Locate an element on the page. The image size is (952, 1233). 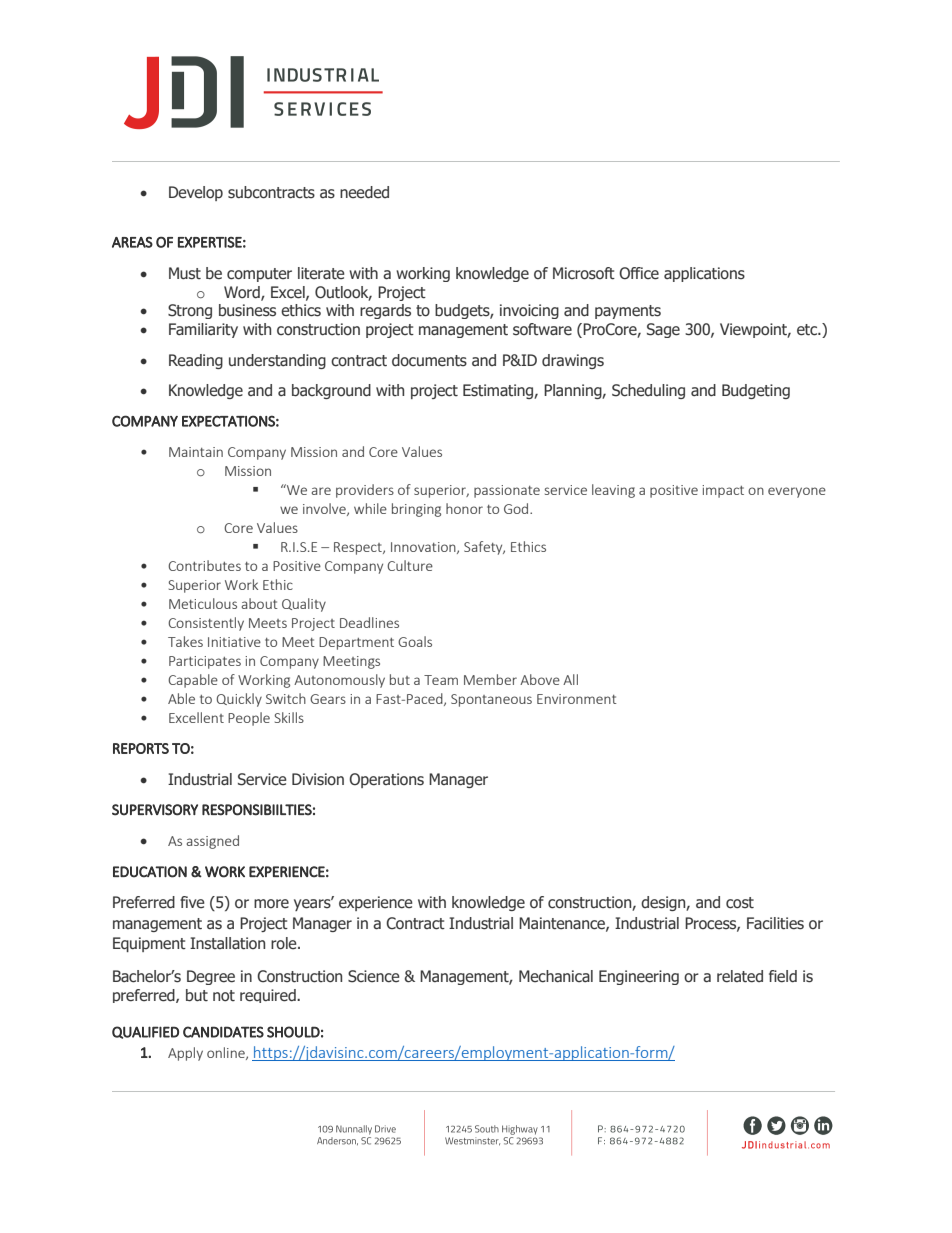
Office is located at coordinates (639, 273).
